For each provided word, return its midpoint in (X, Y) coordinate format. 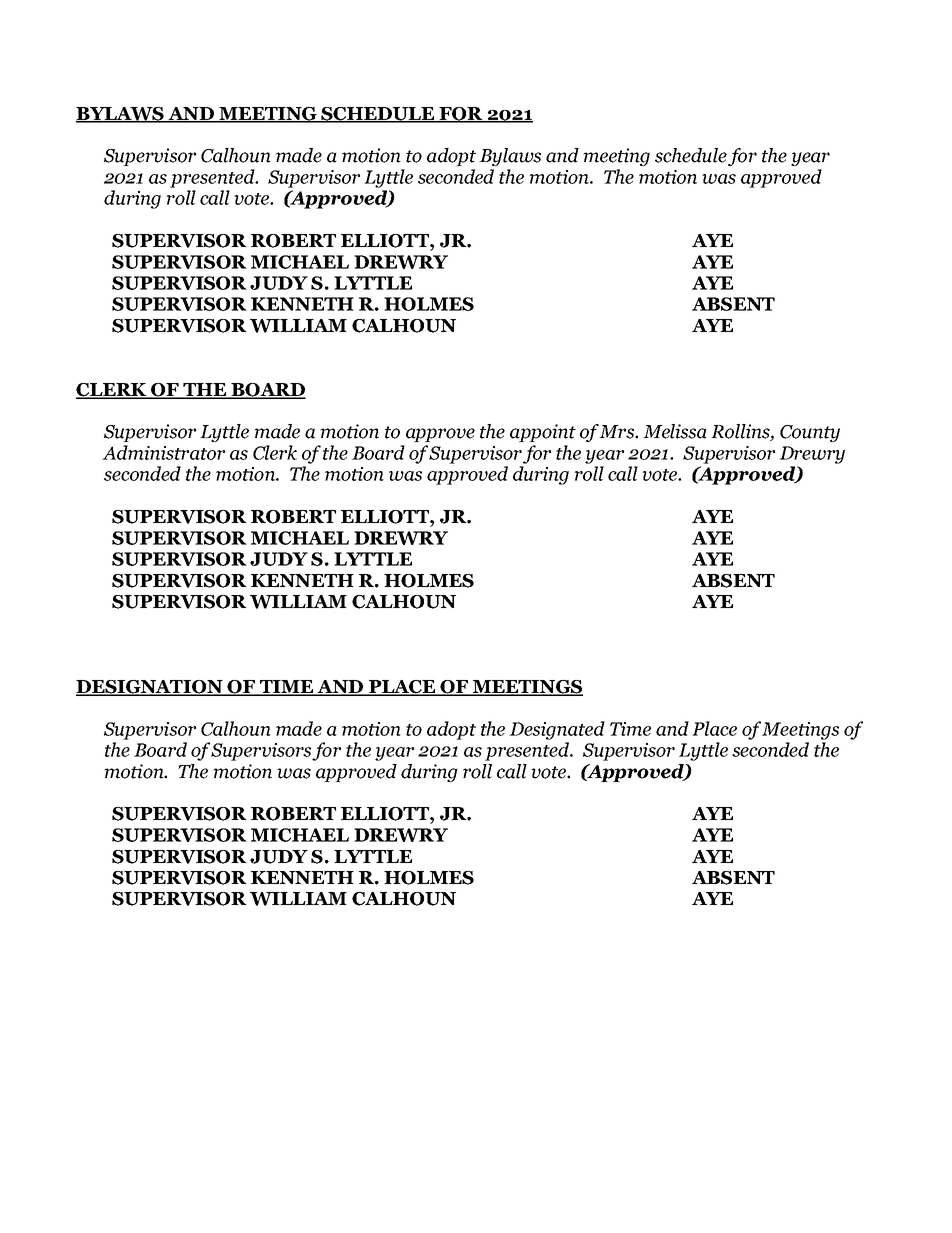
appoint (543, 433)
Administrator (163, 452)
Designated (557, 730)
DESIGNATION (150, 688)
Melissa (675, 431)
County (810, 433)
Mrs (617, 432)
